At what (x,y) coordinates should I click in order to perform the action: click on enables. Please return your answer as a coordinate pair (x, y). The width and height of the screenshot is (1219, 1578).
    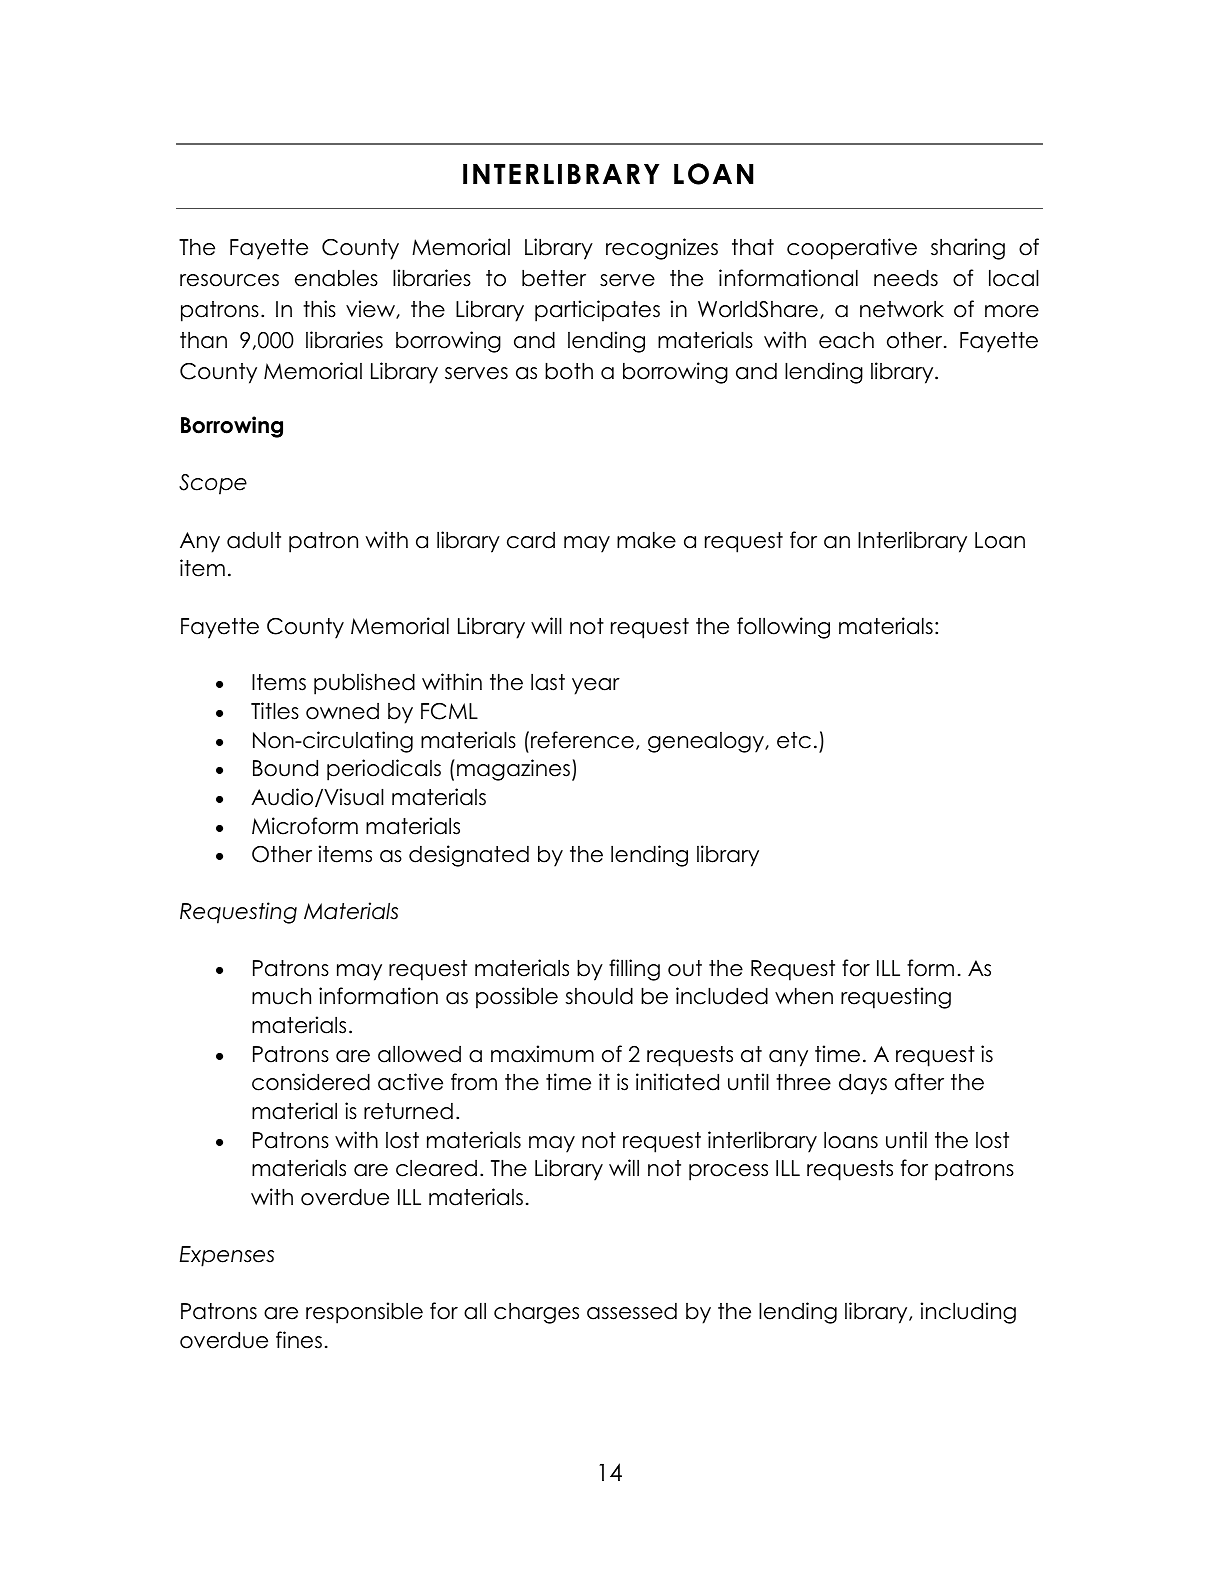
    Looking at the image, I should click on (336, 278).
